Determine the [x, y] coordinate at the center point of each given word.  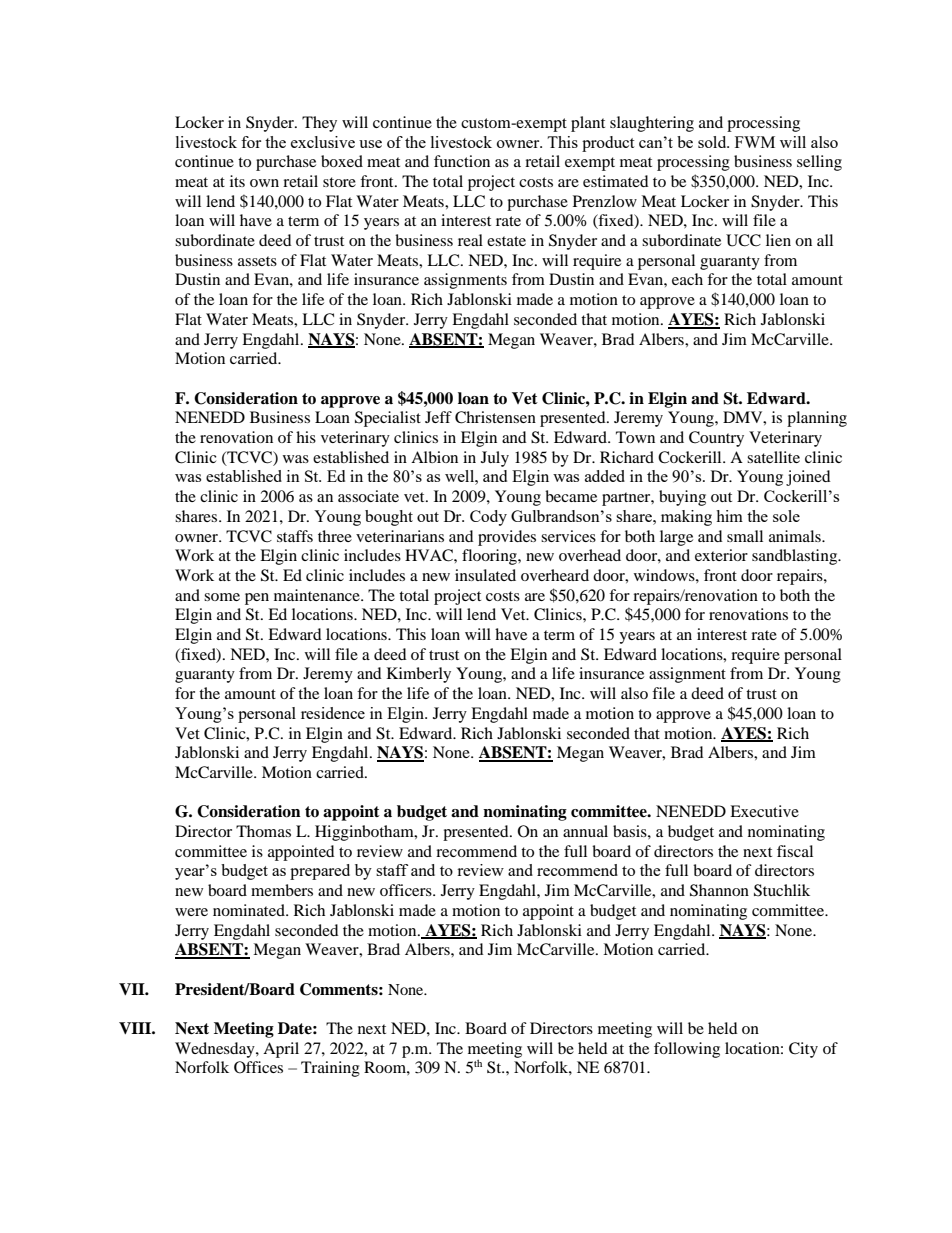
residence [333, 713]
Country [716, 439]
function [462, 161]
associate [368, 496]
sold [713, 142]
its [237, 181]
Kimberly [419, 675]
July [495, 459]
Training [330, 1069]
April [281, 1050]
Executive [764, 811]
